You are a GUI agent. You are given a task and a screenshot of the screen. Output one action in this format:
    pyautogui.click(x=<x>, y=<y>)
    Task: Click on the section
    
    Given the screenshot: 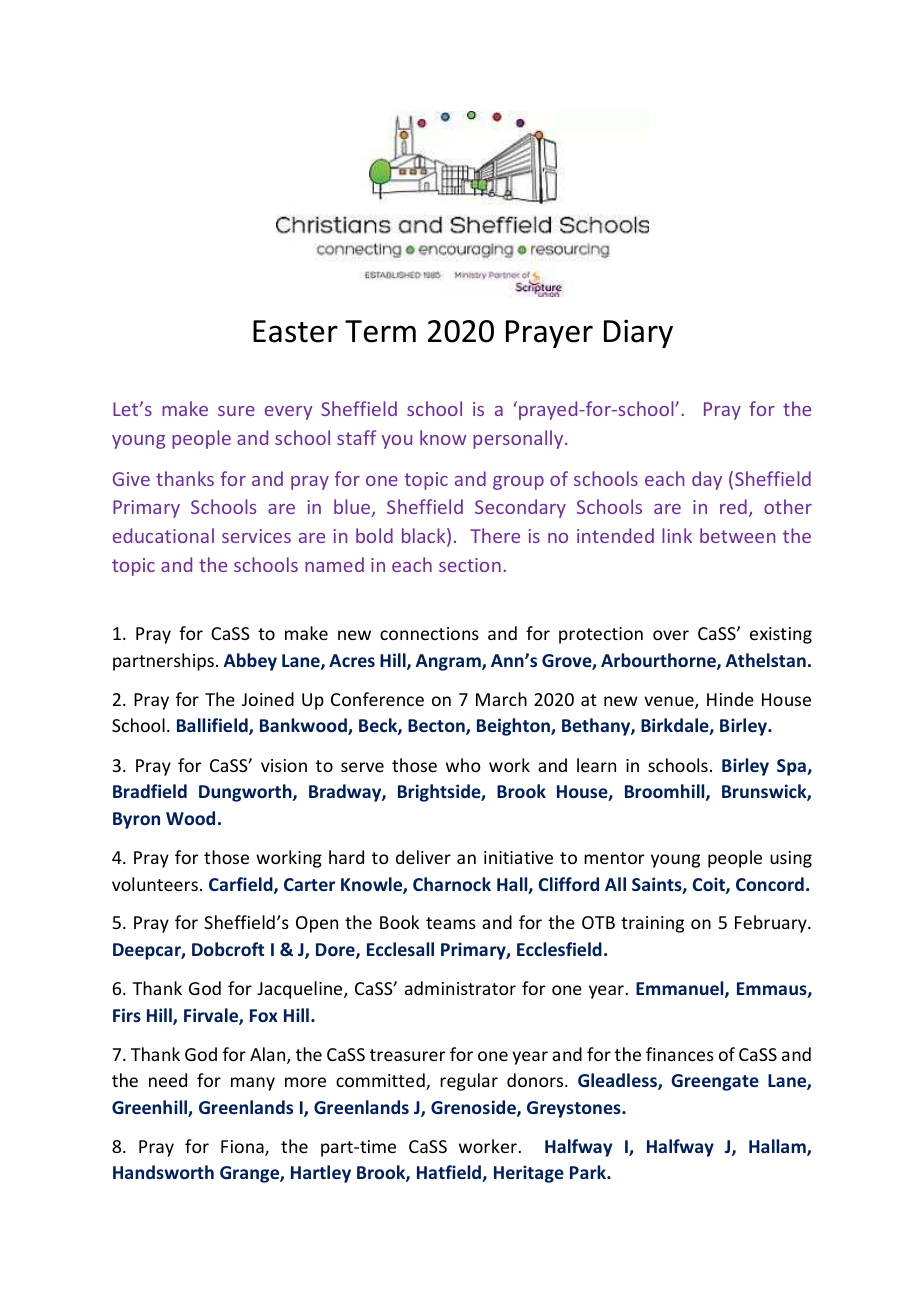 What is the action you would take?
    pyautogui.click(x=470, y=565)
